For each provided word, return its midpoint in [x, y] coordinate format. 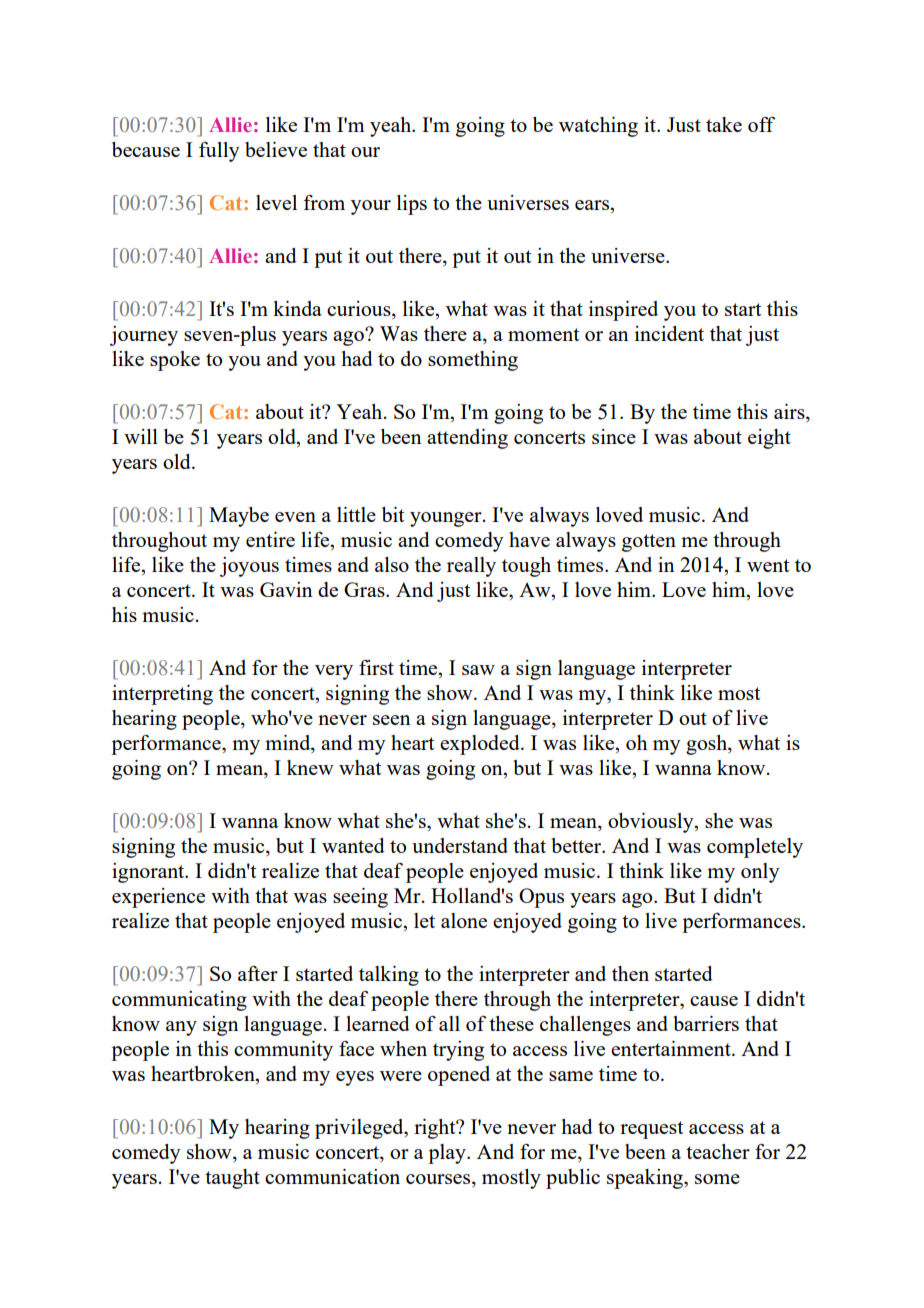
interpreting [162, 695]
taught [232, 1179]
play [448, 1154]
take [724, 124]
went [768, 565]
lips [412, 205]
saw [478, 670]
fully [219, 152]
